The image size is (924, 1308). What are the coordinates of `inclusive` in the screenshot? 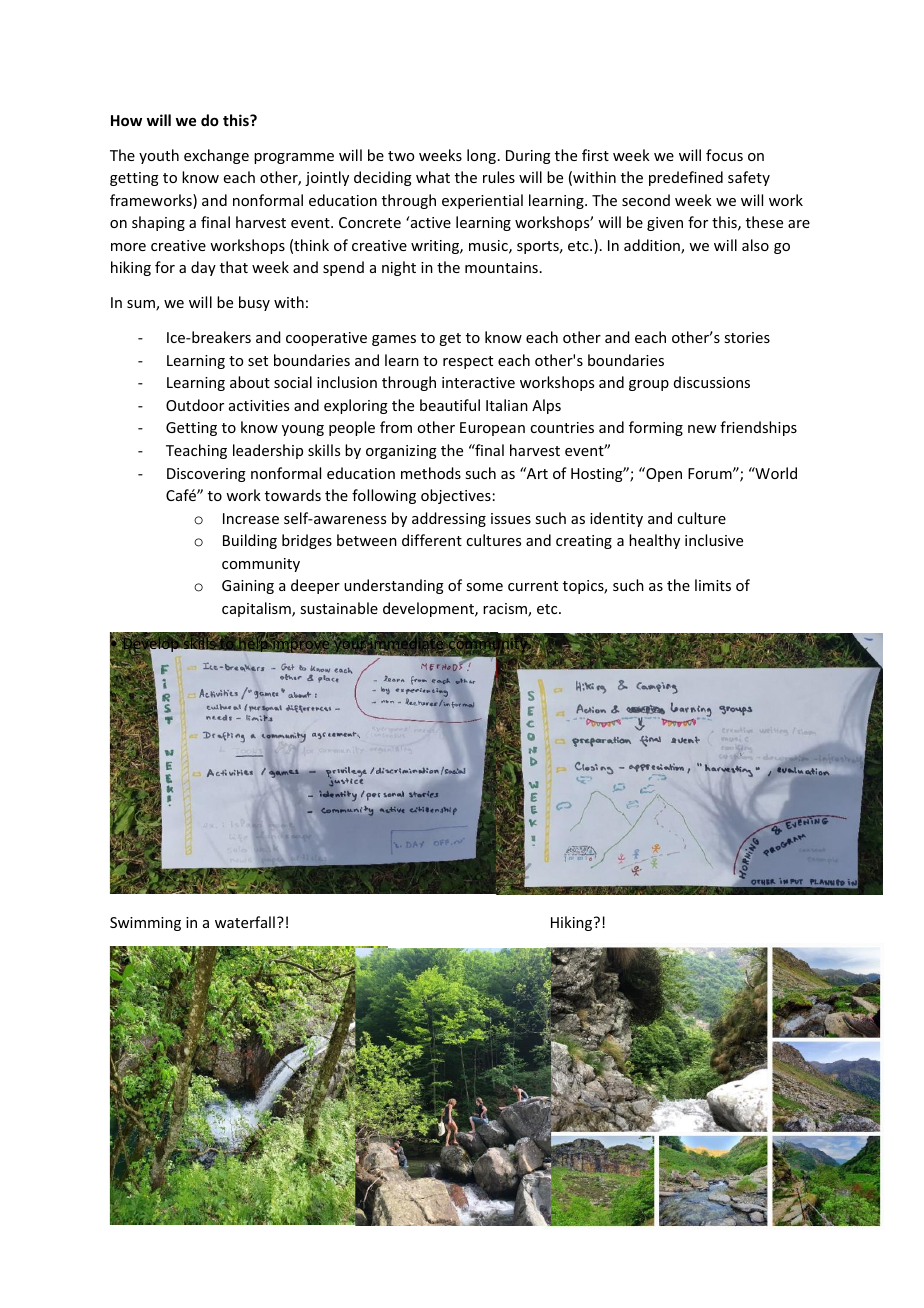 It's located at (714, 540).
